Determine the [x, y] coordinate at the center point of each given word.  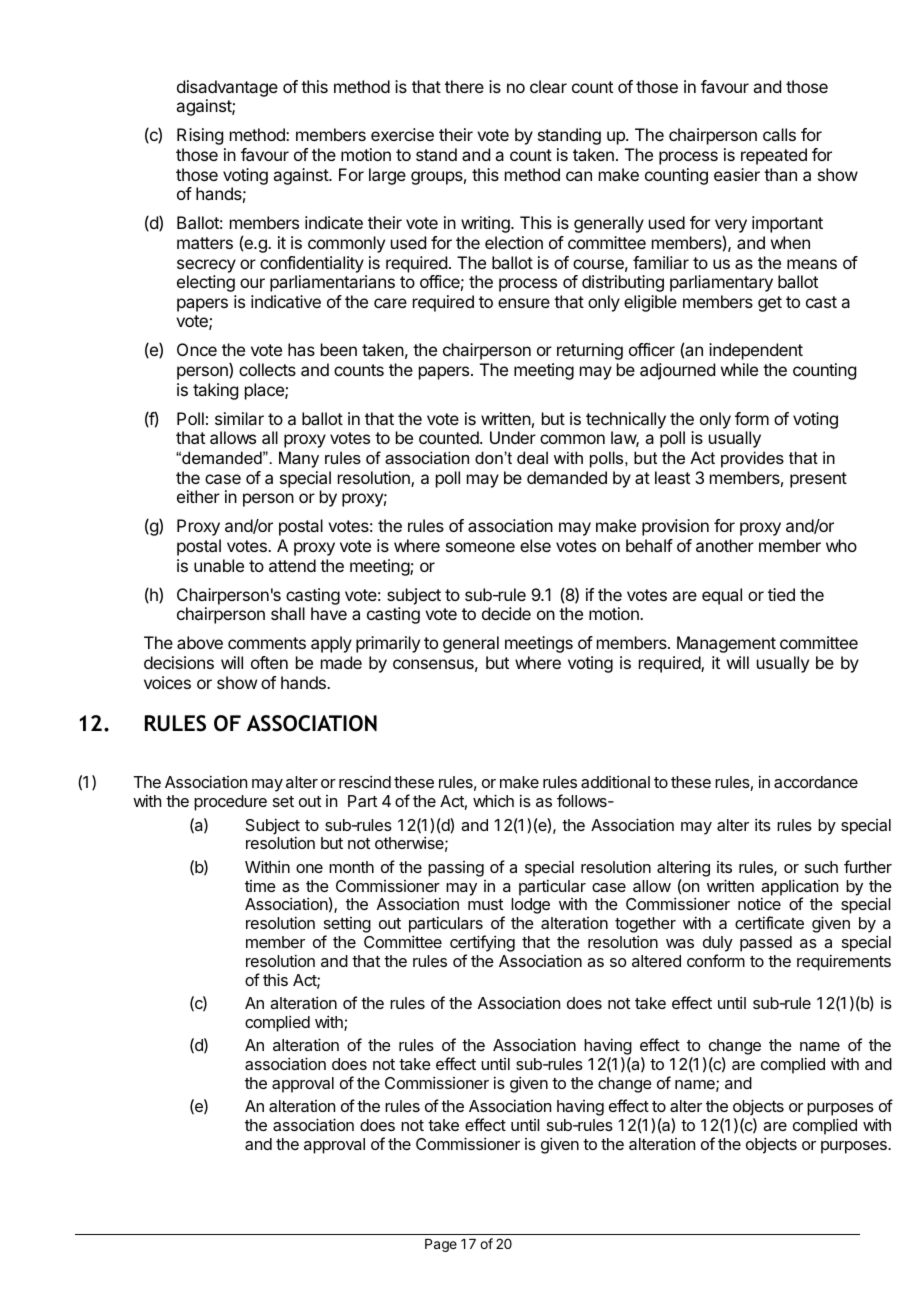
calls [779, 134]
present [818, 480]
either [198, 496]
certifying [482, 943]
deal [532, 457]
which [493, 800]
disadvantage [227, 88]
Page [441, 1245]
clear [548, 86]
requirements [844, 962]
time [260, 886]
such [821, 867]
